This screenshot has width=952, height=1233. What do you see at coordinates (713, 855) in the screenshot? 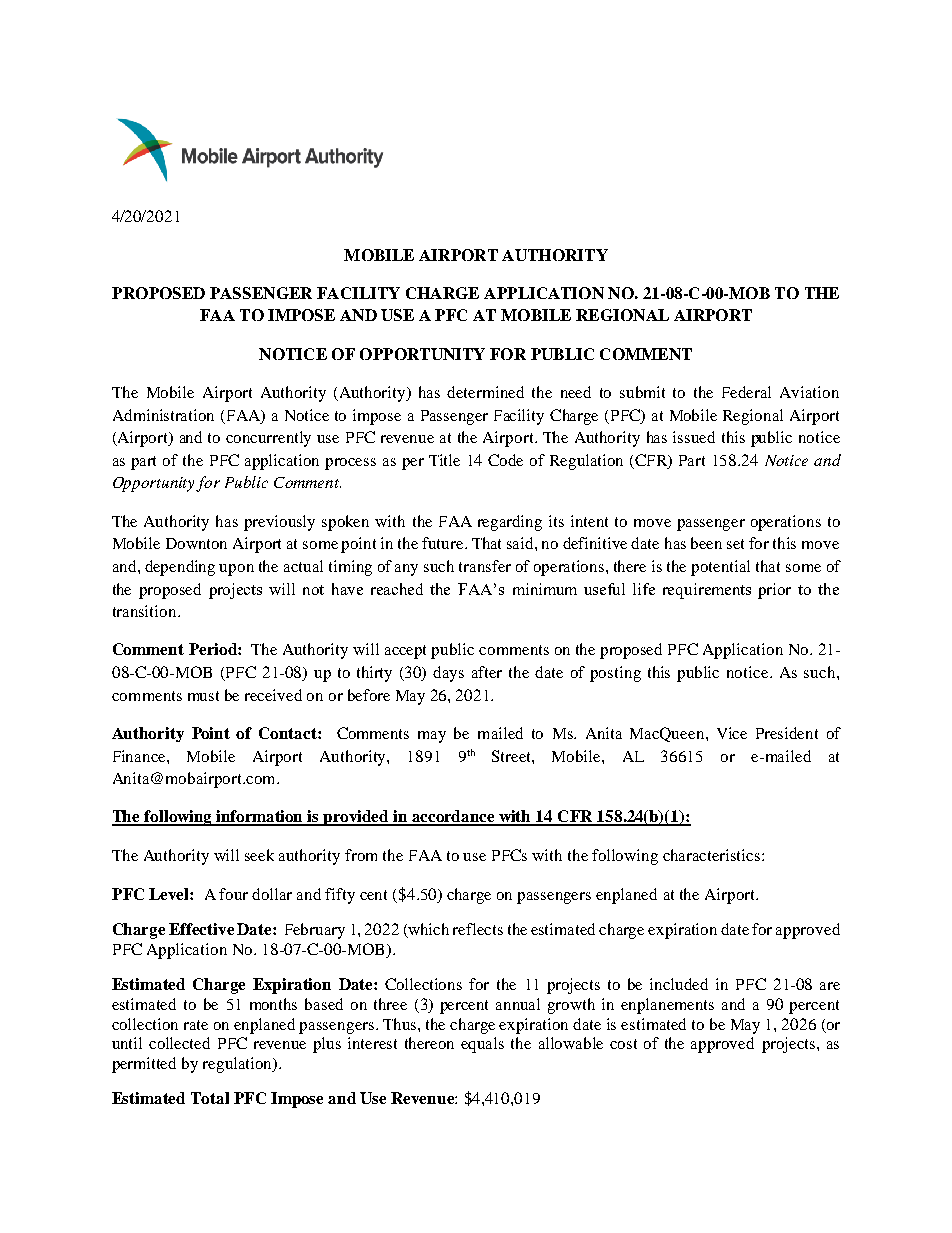
I see `characteristics` at bounding box center [713, 855].
